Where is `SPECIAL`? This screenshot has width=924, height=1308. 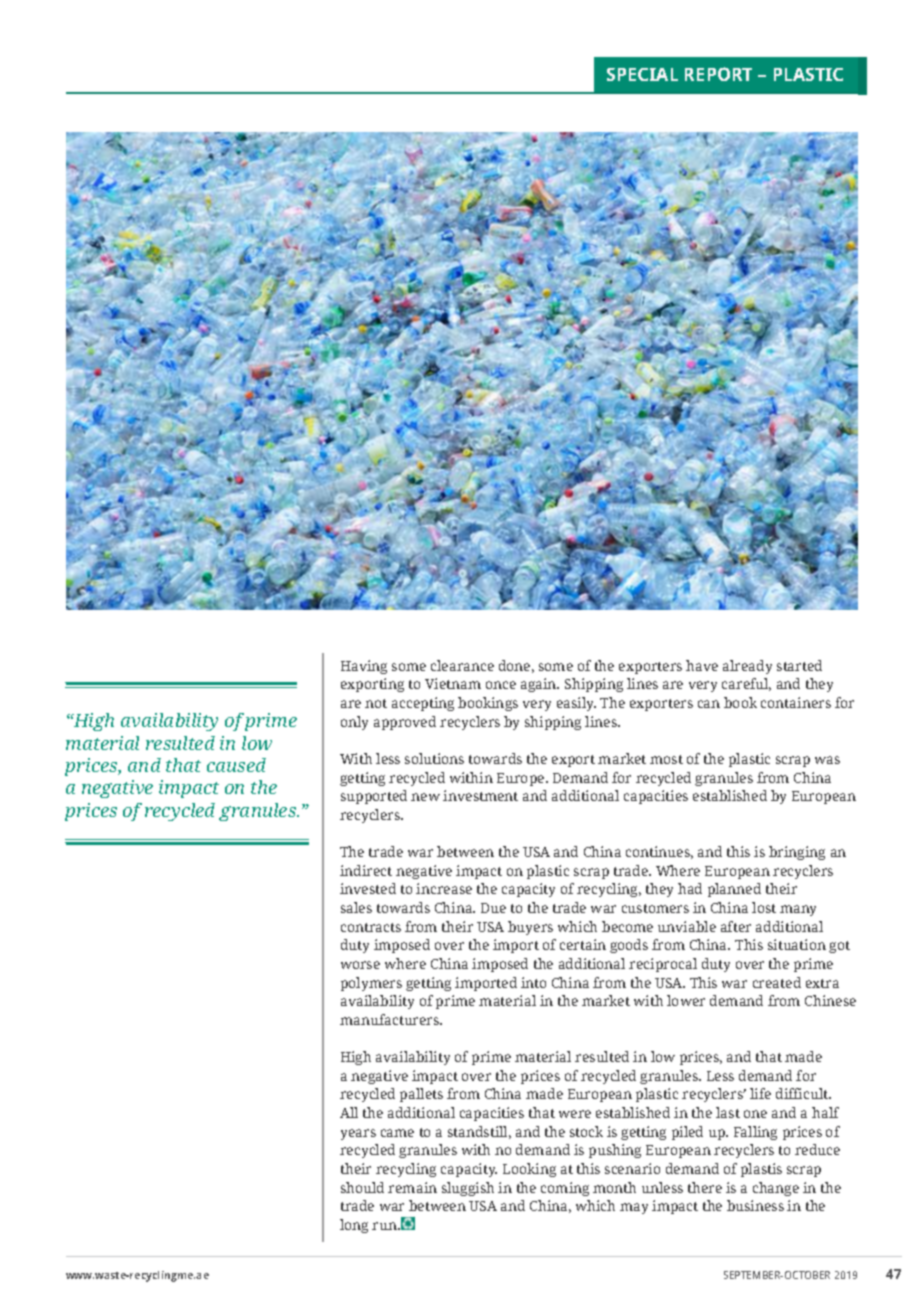
SPECIAL is located at coordinates (642, 74).
